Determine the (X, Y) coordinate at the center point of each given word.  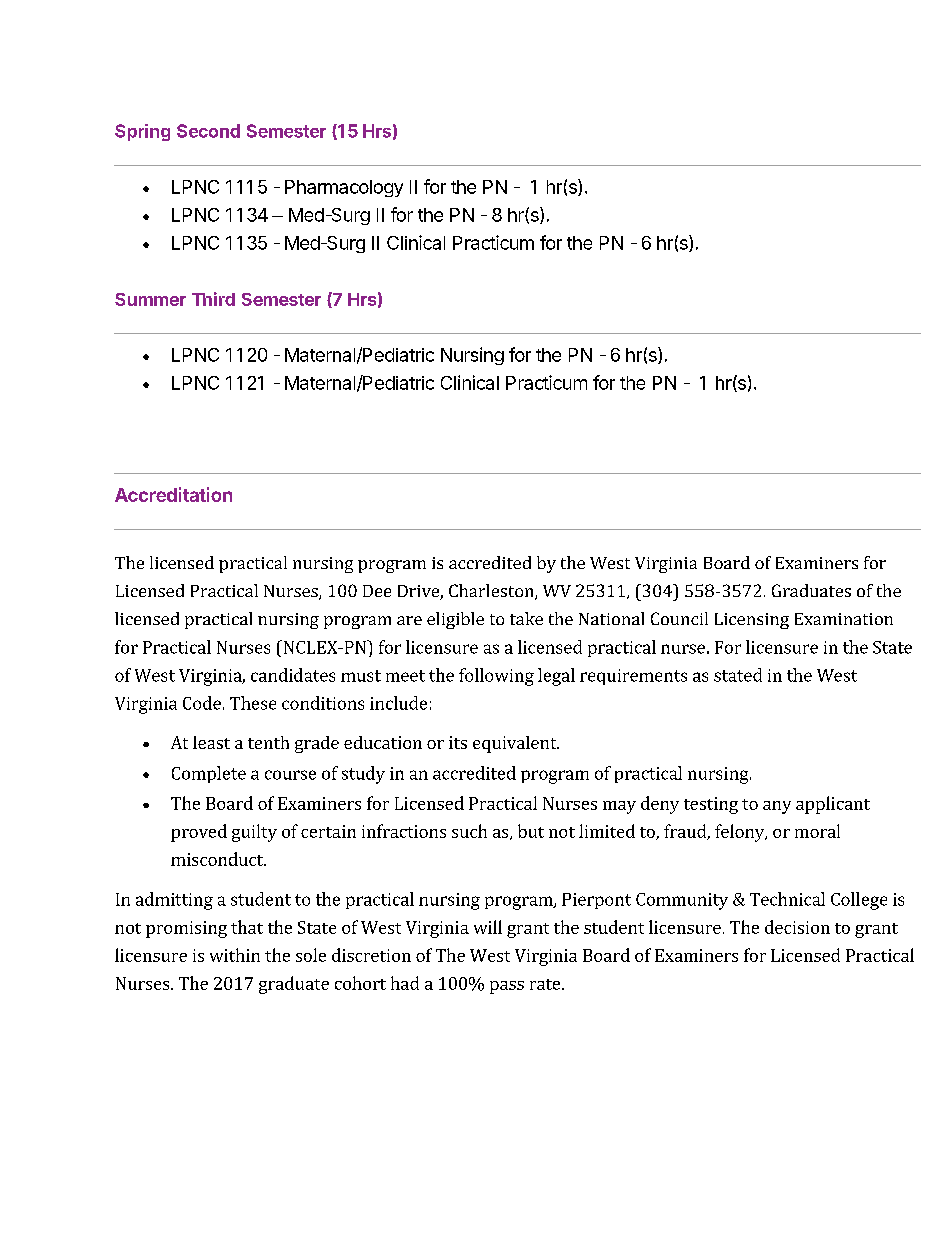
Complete (209, 774)
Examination (844, 619)
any (777, 807)
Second (208, 131)
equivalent (516, 744)
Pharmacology (344, 188)
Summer (150, 299)
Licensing (752, 621)
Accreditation (173, 494)
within (235, 955)
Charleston (492, 592)
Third (213, 299)
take (526, 618)
